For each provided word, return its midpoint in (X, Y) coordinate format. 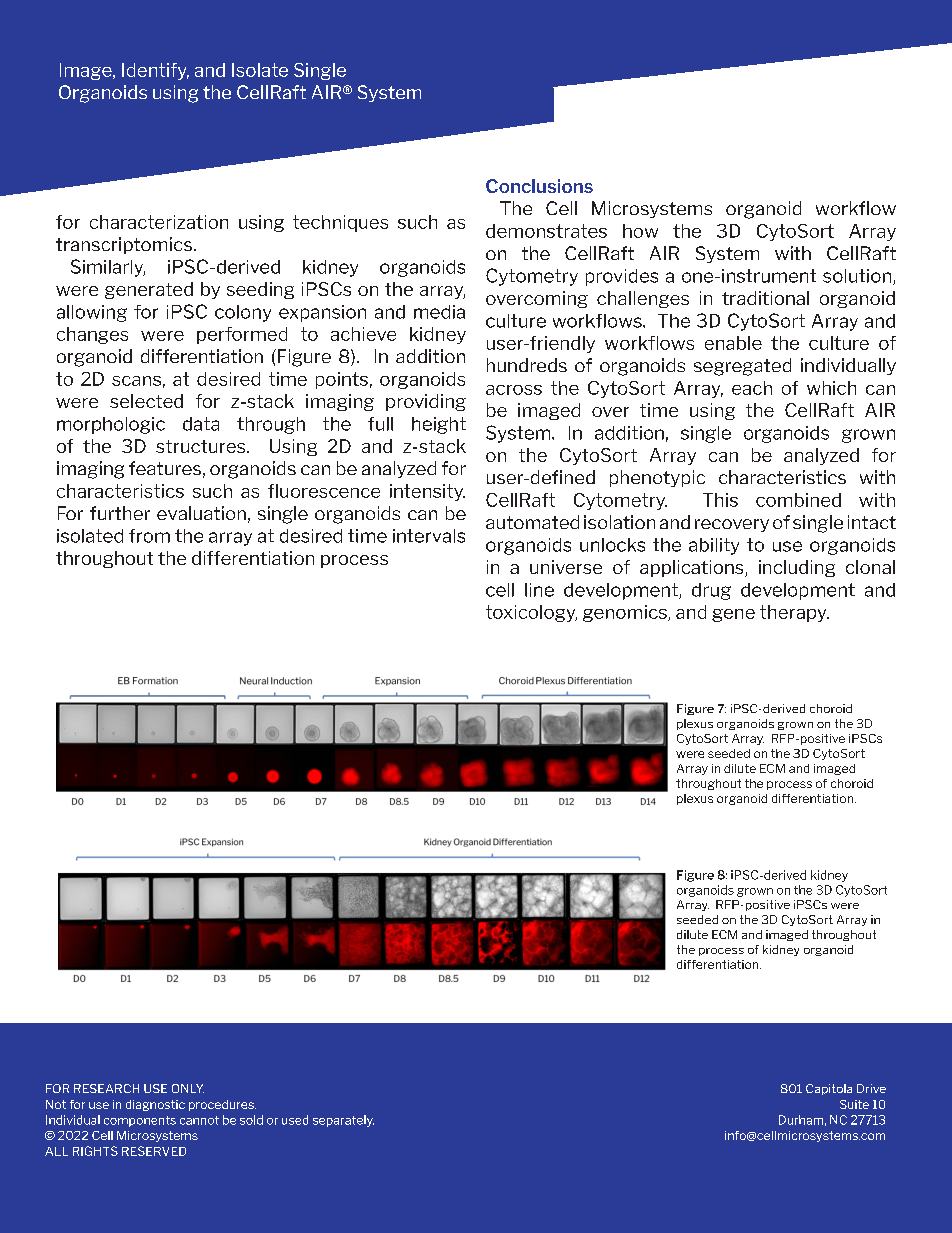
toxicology (531, 613)
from (149, 536)
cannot (199, 1120)
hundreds (527, 365)
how (640, 231)
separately (343, 1121)
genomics (626, 613)
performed (242, 335)
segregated (742, 367)
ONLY (188, 1088)
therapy (794, 613)
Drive (871, 1088)
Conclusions (539, 186)
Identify (155, 71)
